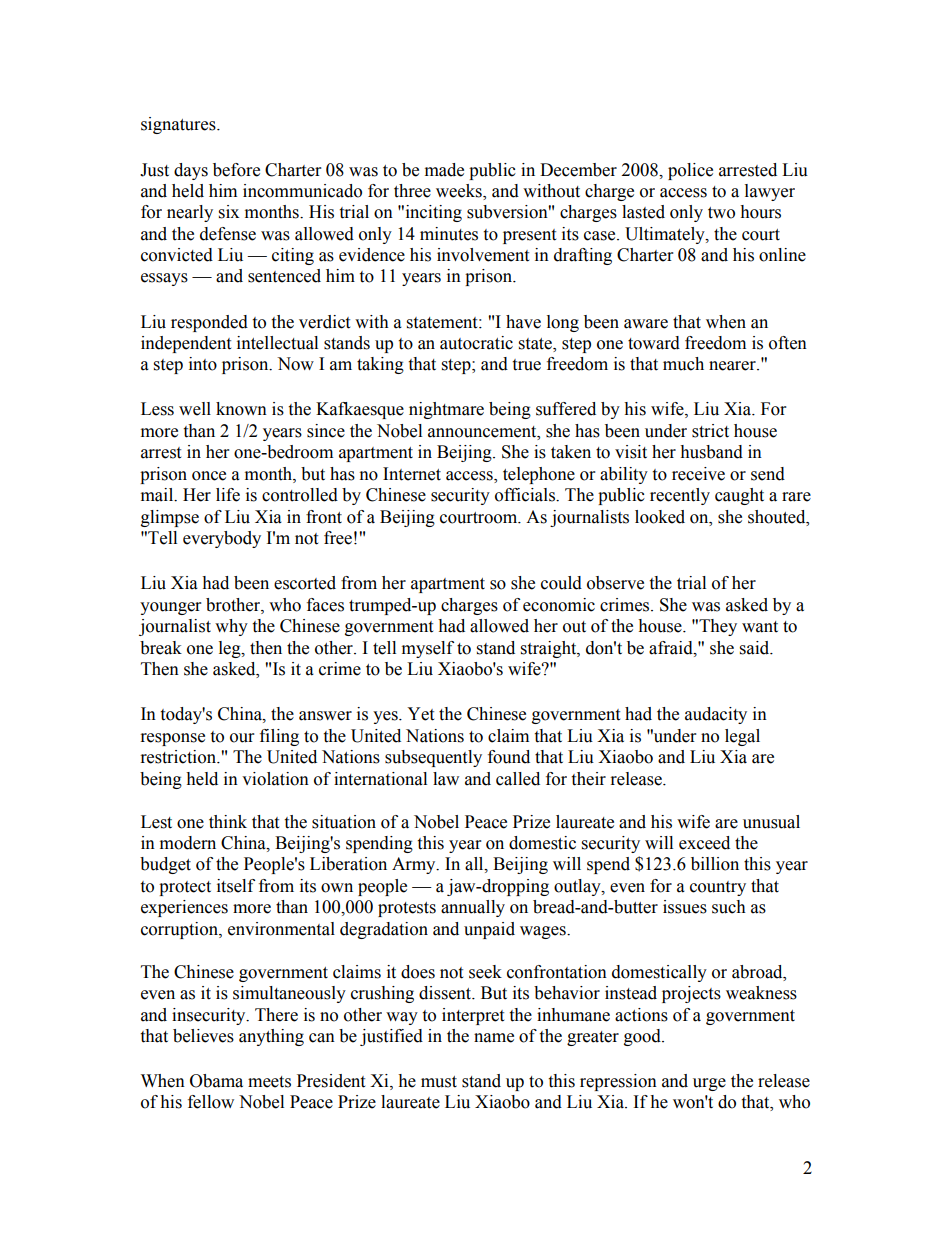 This document has width=952, height=1233. Describe the element at coordinates (275, 779) in the document. I see `violation` at that location.
